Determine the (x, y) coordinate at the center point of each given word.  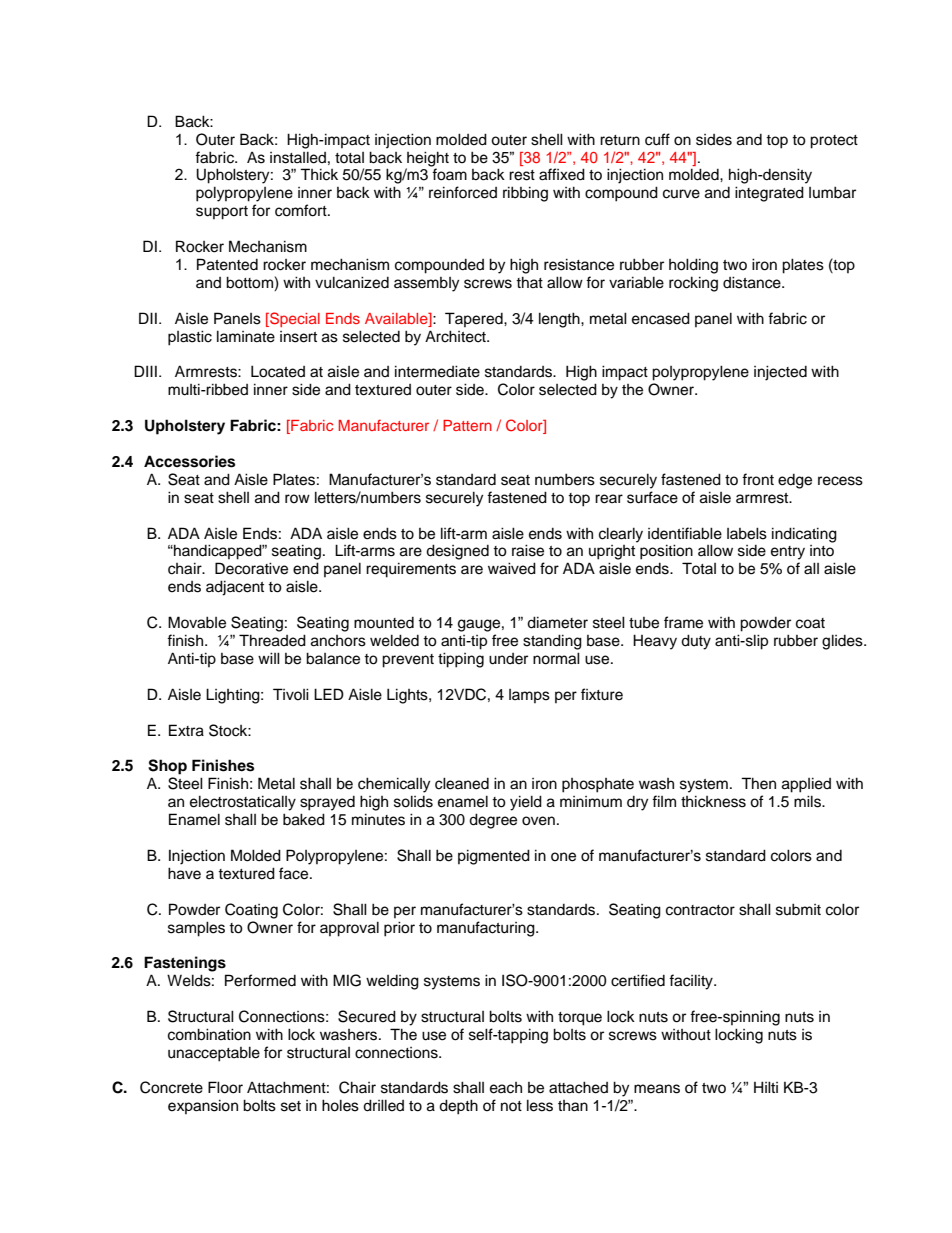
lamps (529, 696)
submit (798, 909)
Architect (456, 336)
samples (196, 929)
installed (298, 157)
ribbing (525, 194)
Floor (225, 1087)
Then (758, 783)
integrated (769, 194)
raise (528, 550)
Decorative (251, 568)
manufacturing (487, 929)
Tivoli (291, 694)
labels (747, 533)
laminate (246, 336)
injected (780, 373)
